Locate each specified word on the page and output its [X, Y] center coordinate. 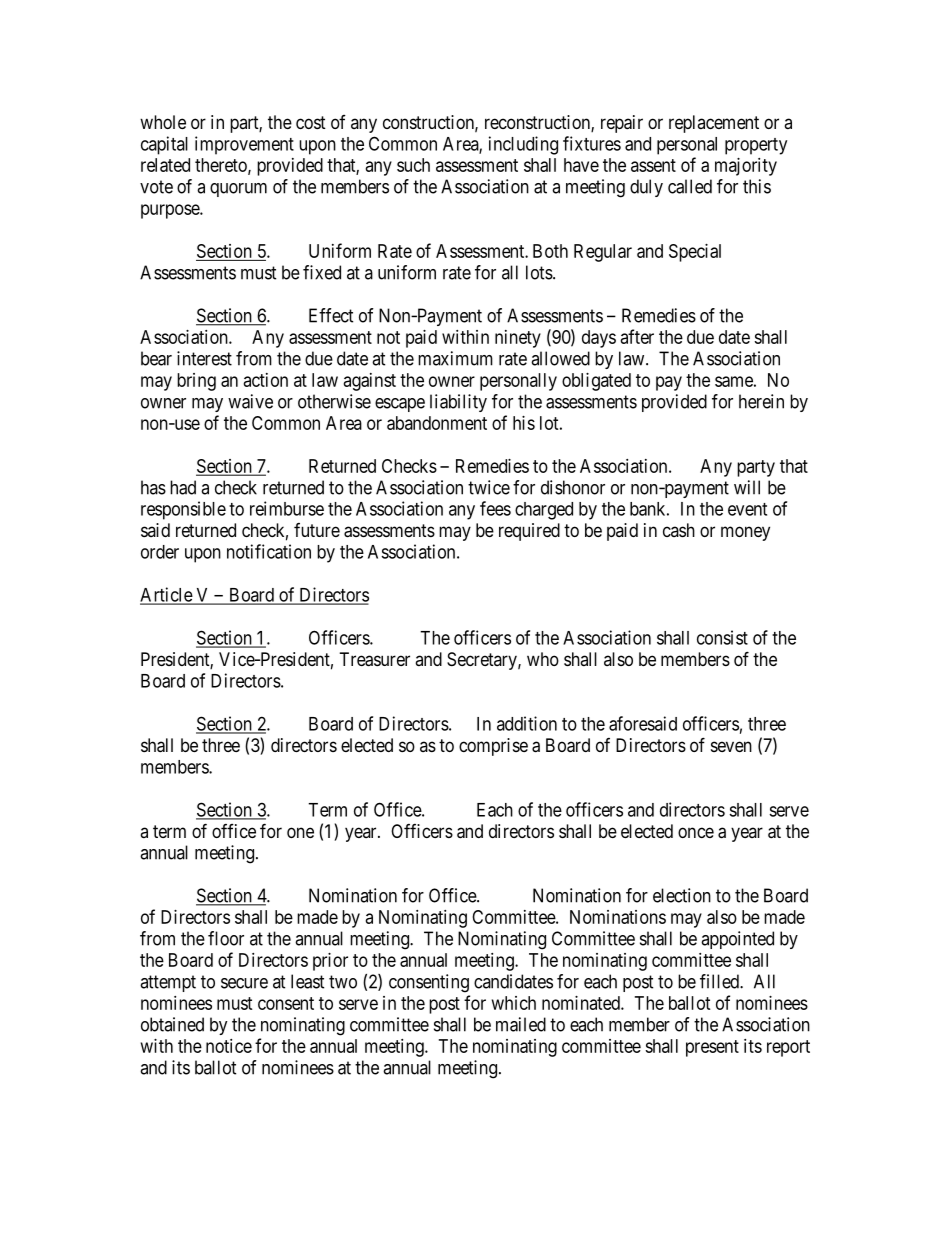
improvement [244, 145]
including [523, 145]
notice [229, 1046]
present [712, 1048]
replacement [714, 124]
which [514, 1003]
